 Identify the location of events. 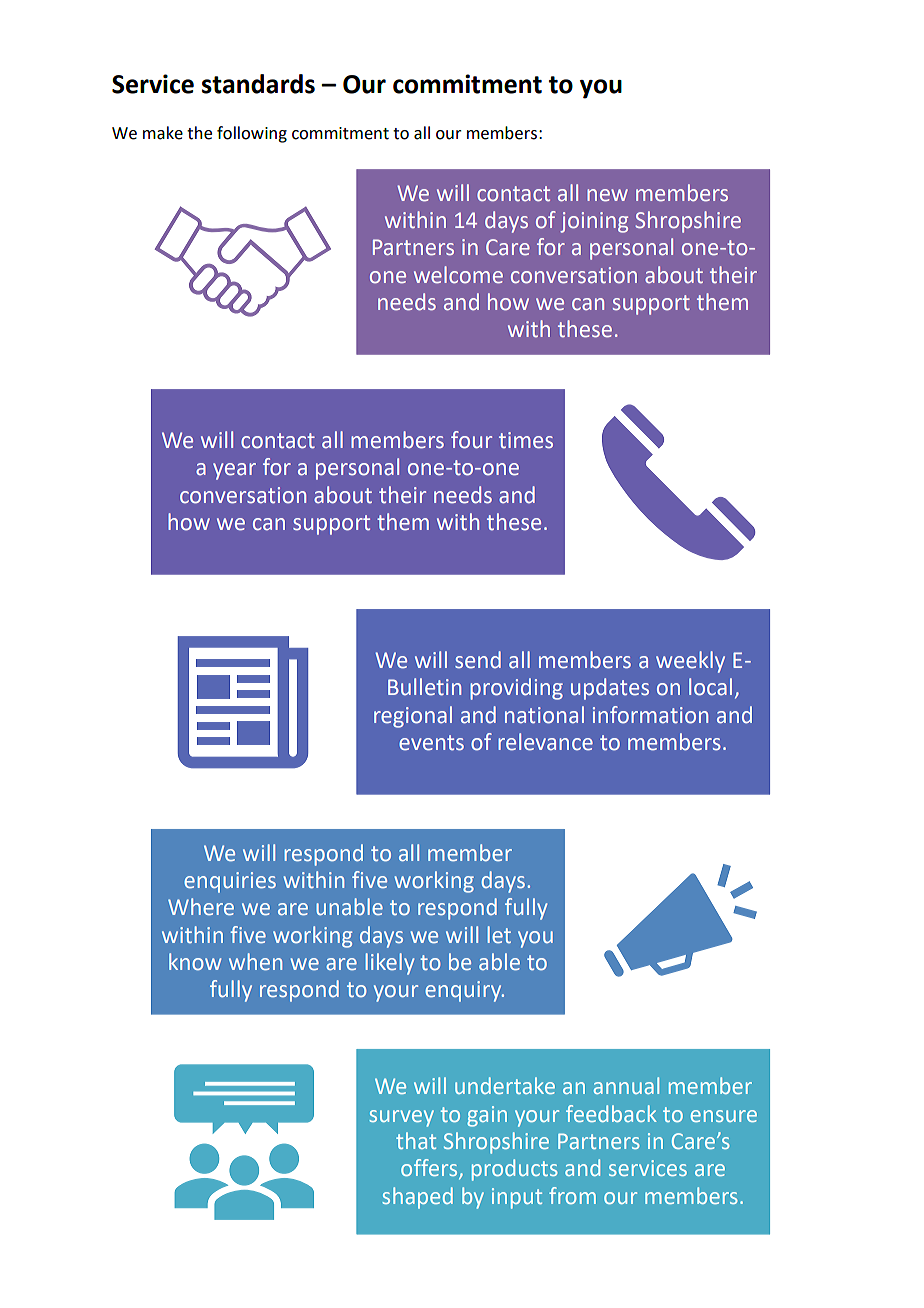
(431, 743).
